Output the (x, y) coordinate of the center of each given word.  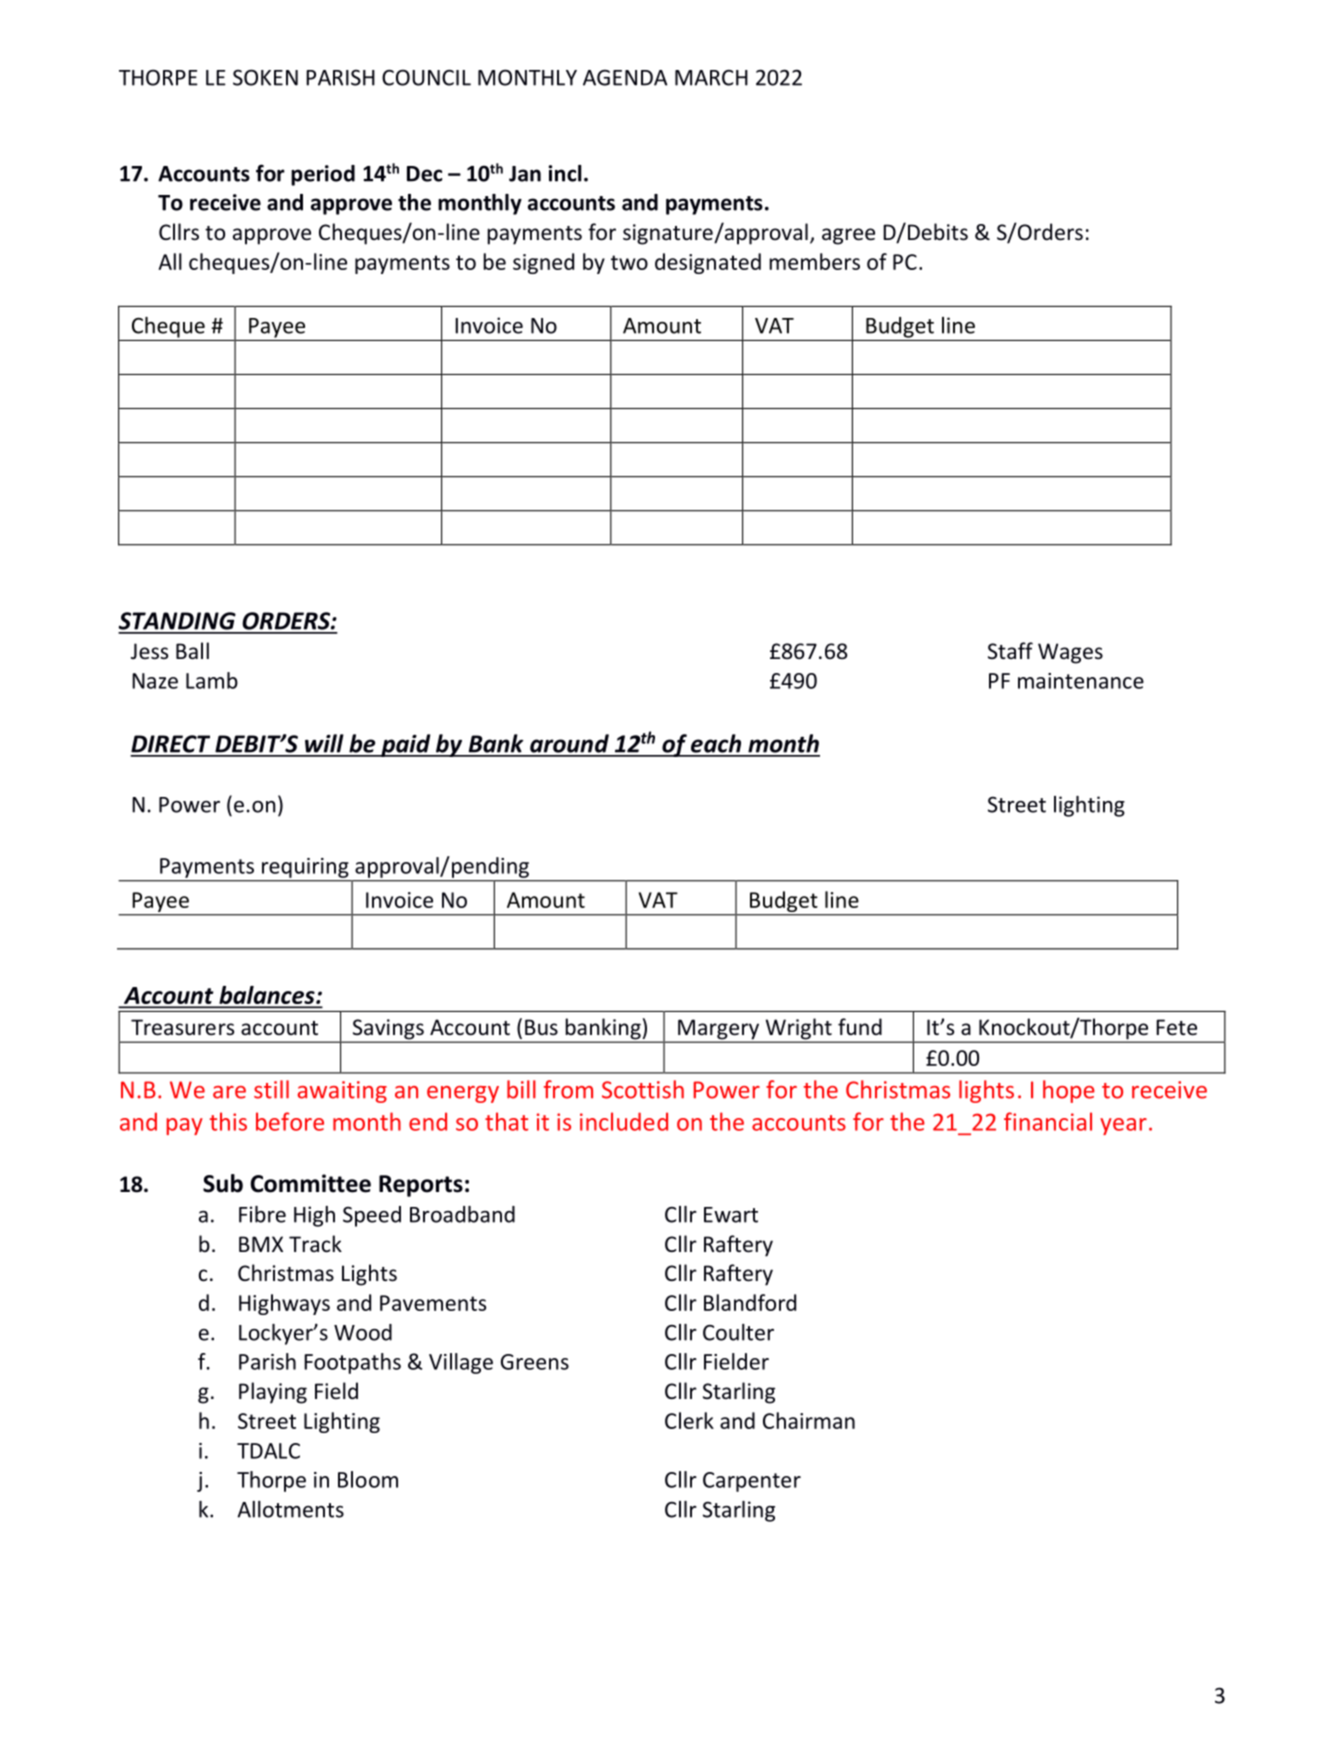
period (323, 175)
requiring (305, 868)
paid (406, 745)
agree (848, 236)
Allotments (290, 1509)
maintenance (1081, 681)
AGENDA (625, 78)
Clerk (689, 1420)
